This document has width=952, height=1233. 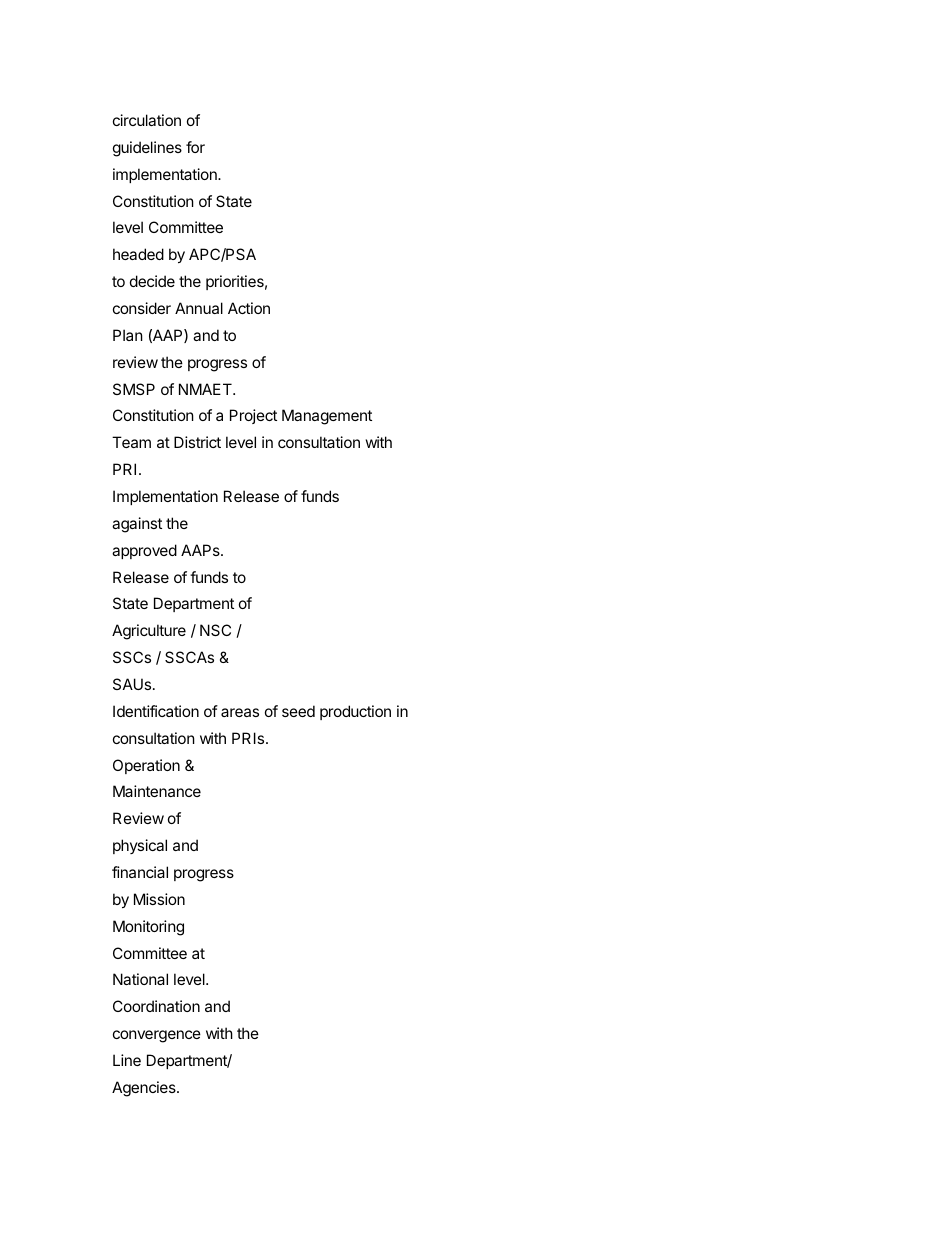 I want to click on Action, so click(x=249, y=308).
